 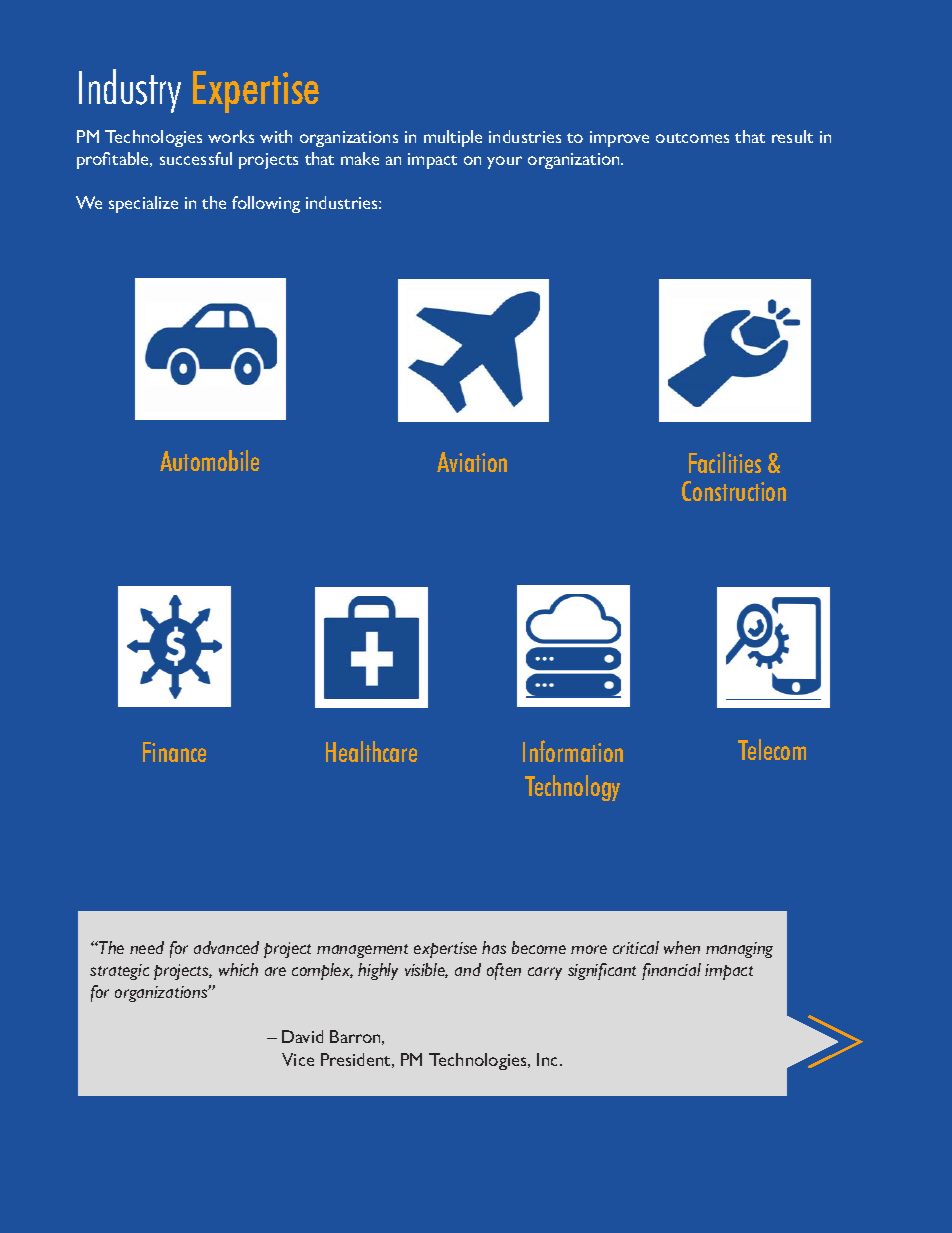 What do you see at coordinates (692, 138) in the document?
I see `outcomes` at bounding box center [692, 138].
